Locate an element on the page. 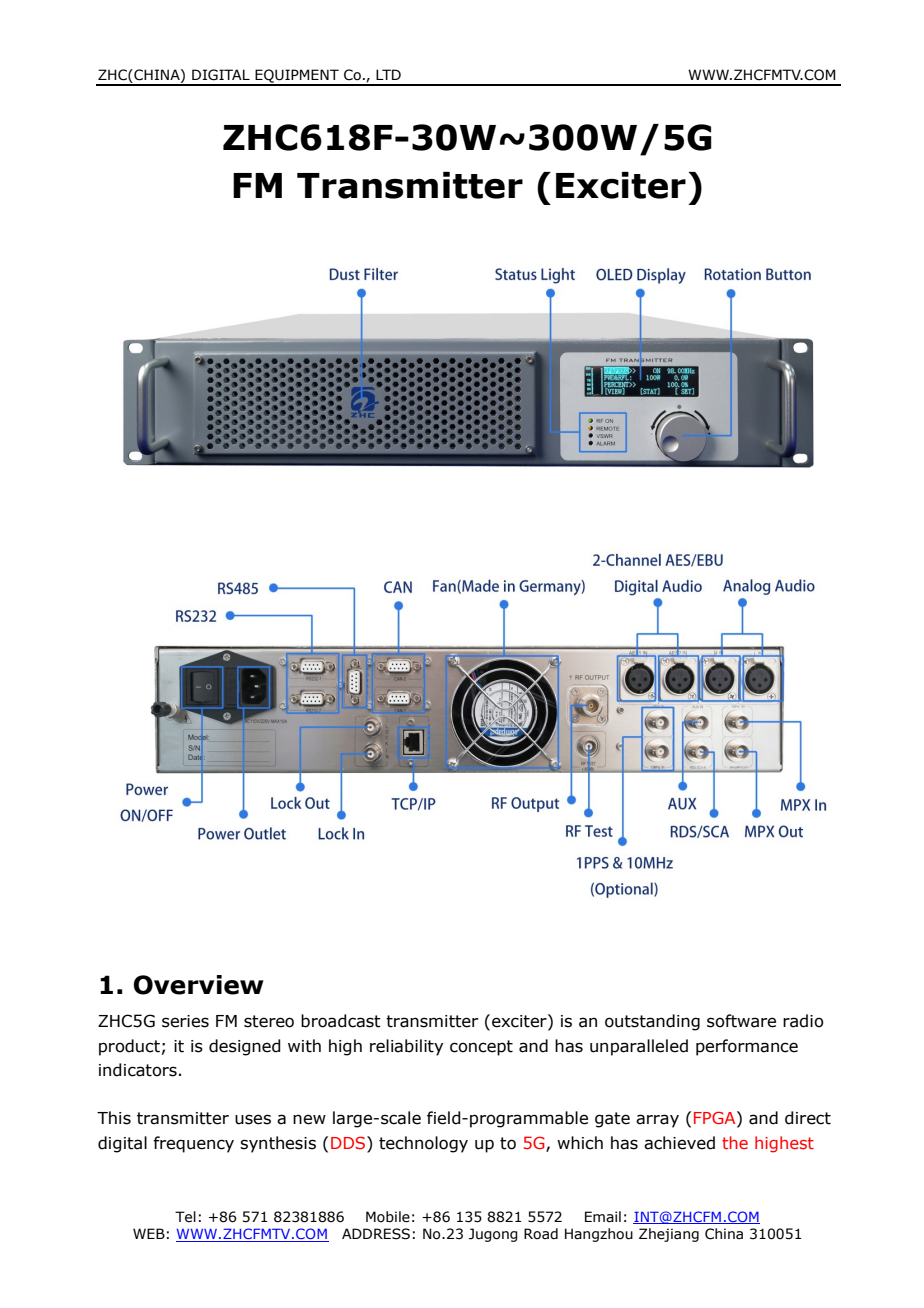  Tel is located at coordinates (185, 1217).
